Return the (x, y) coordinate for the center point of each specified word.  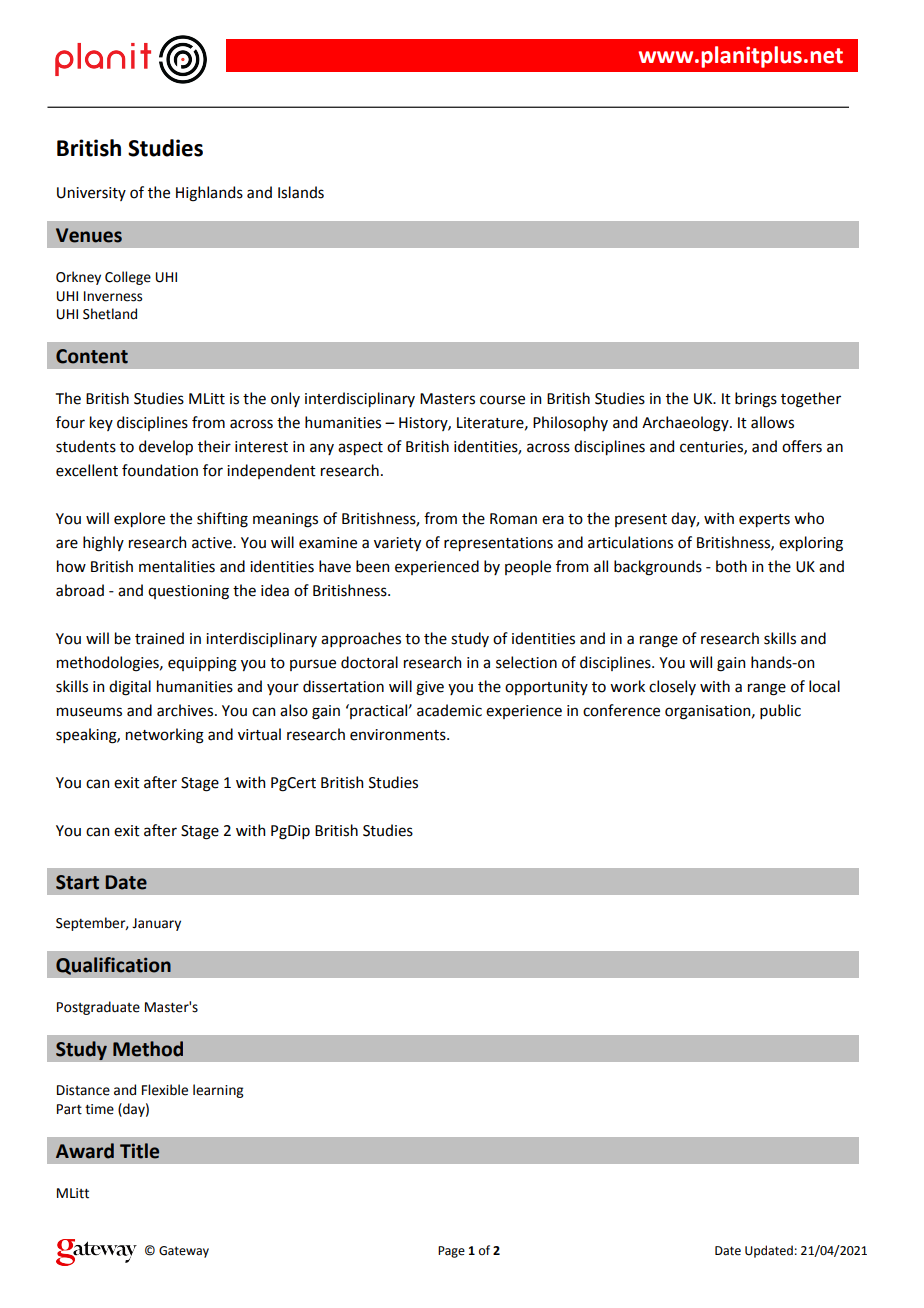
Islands (301, 192)
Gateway (184, 1252)
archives (186, 710)
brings (756, 400)
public (780, 711)
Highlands (209, 194)
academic (449, 710)
